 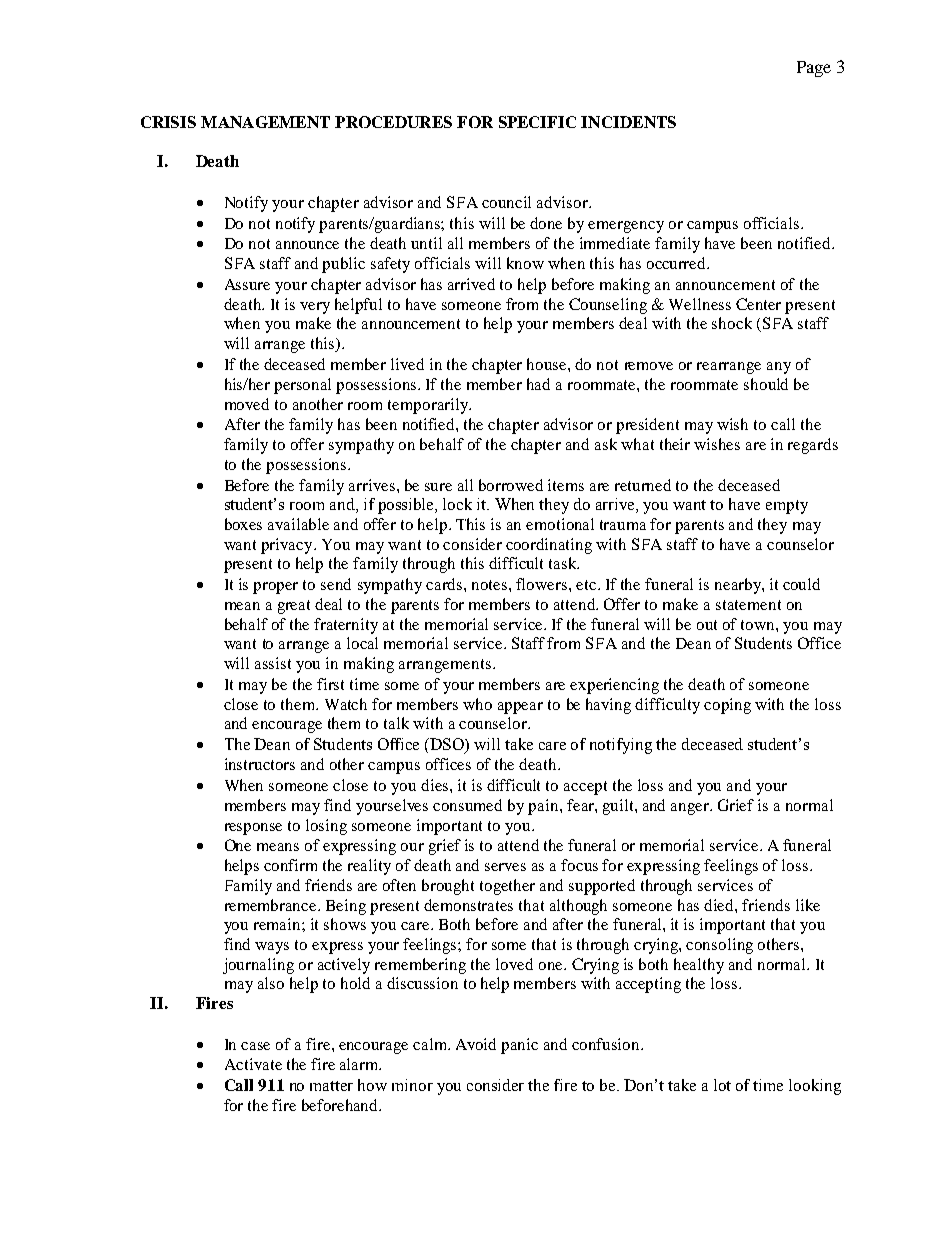 What do you see at coordinates (537, 122) in the page?
I see `SPECIFIC` at bounding box center [537, 122].
